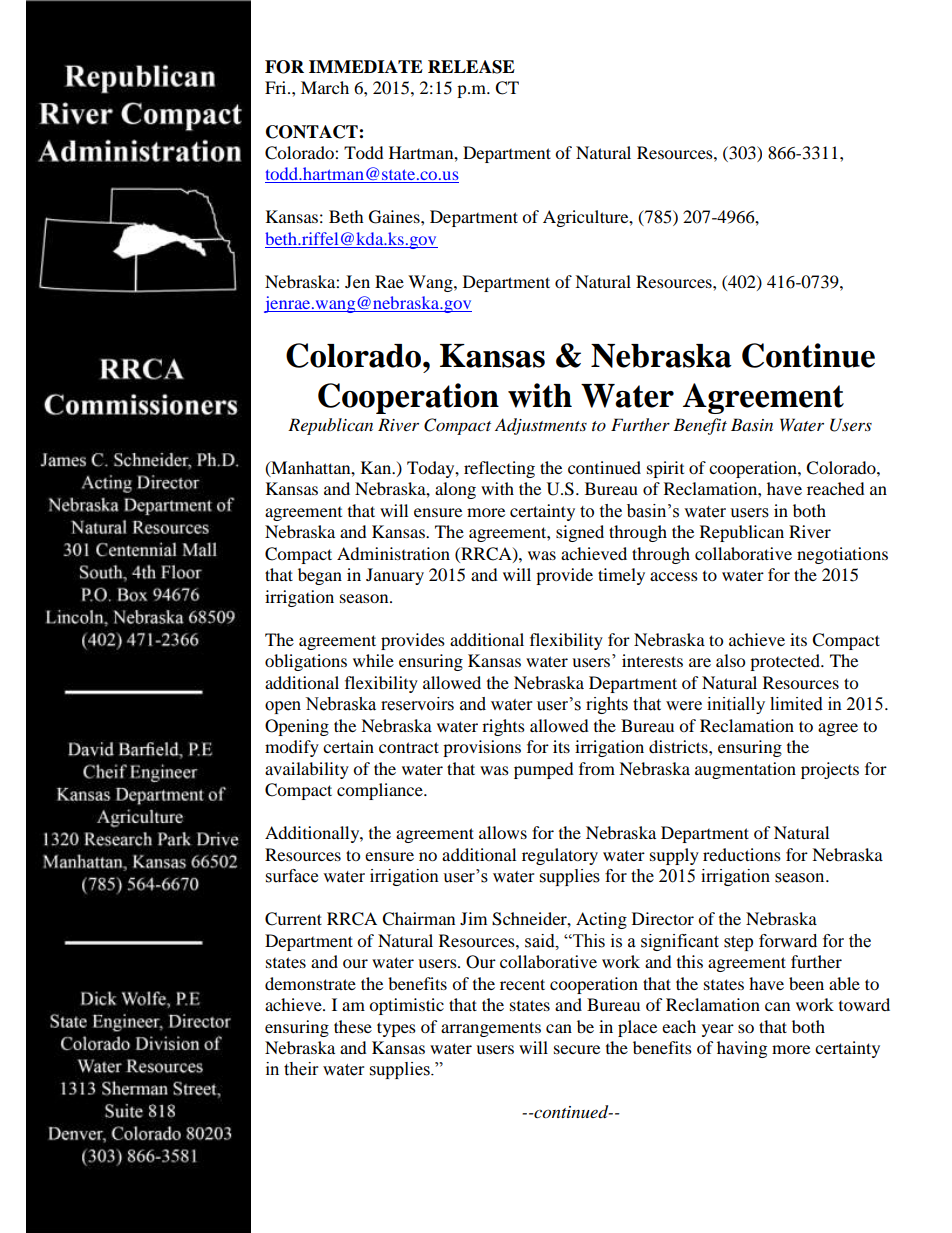 This screenshot has height=1233, width=952. I want to click on protected, so click(786, 662).
